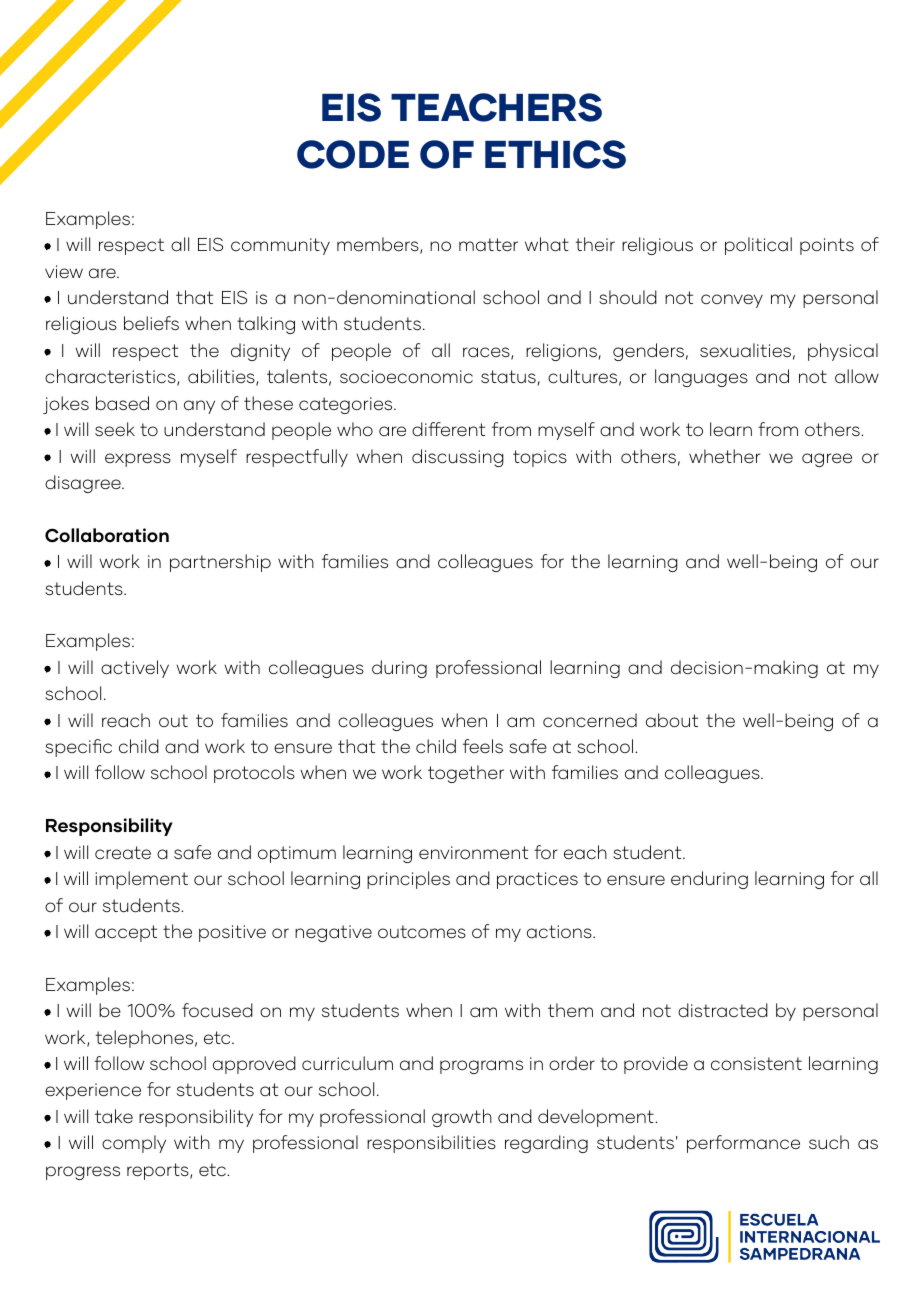 The image size is (924, 1308). Describe the element at coordinates (280, 246) in the page. I see `community` at that location.
